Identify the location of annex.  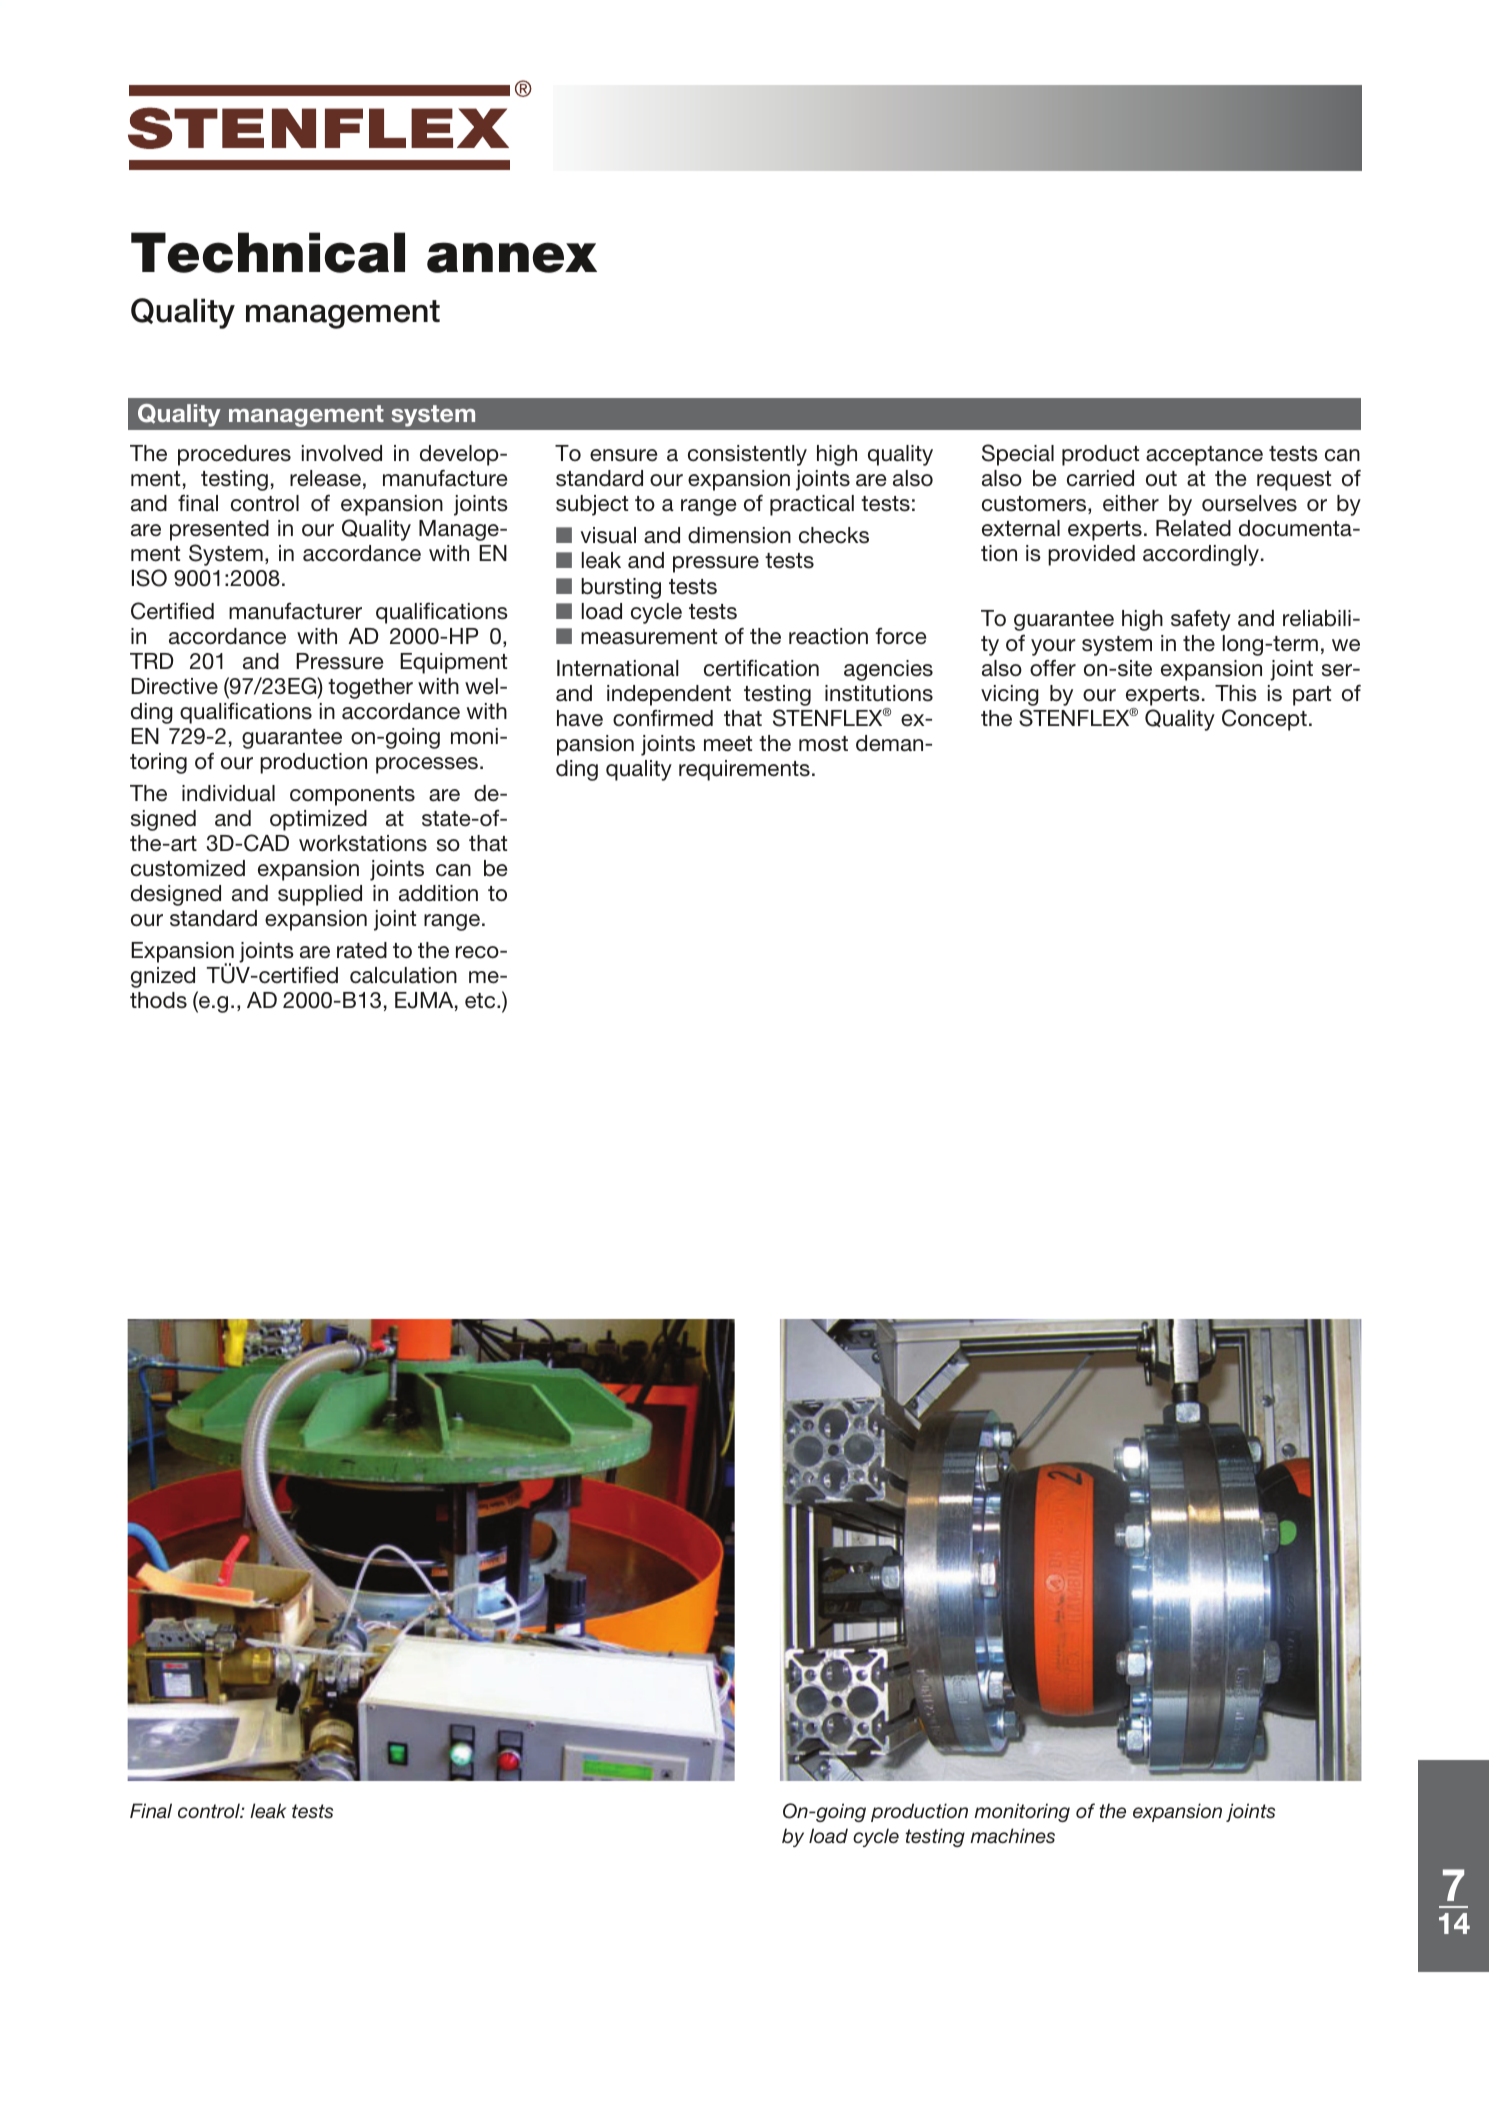
(512, 257).
